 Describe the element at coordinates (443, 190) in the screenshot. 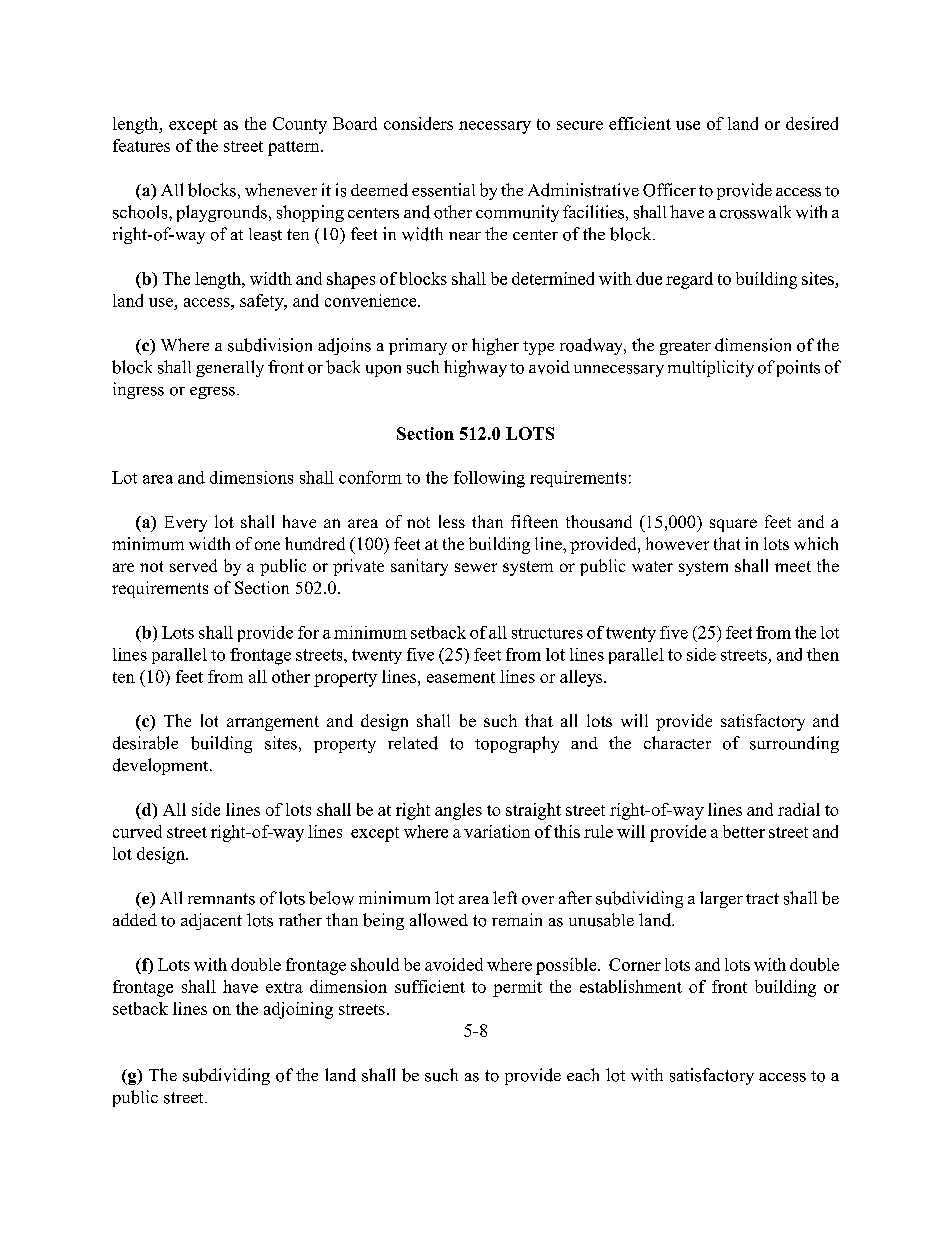

I see `essential` at that location.
